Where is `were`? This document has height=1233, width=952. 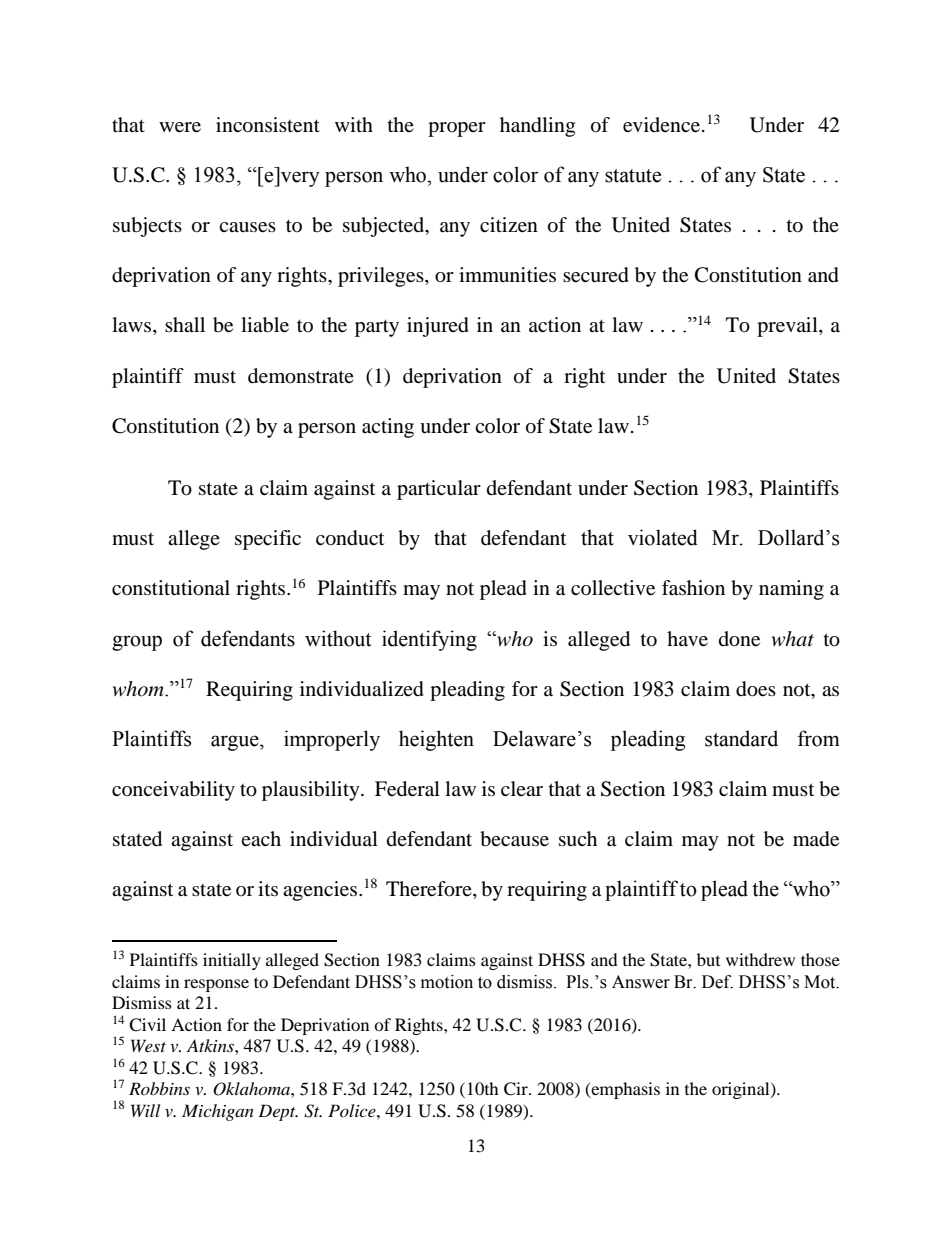
were is located at coordinates (180, 127).
